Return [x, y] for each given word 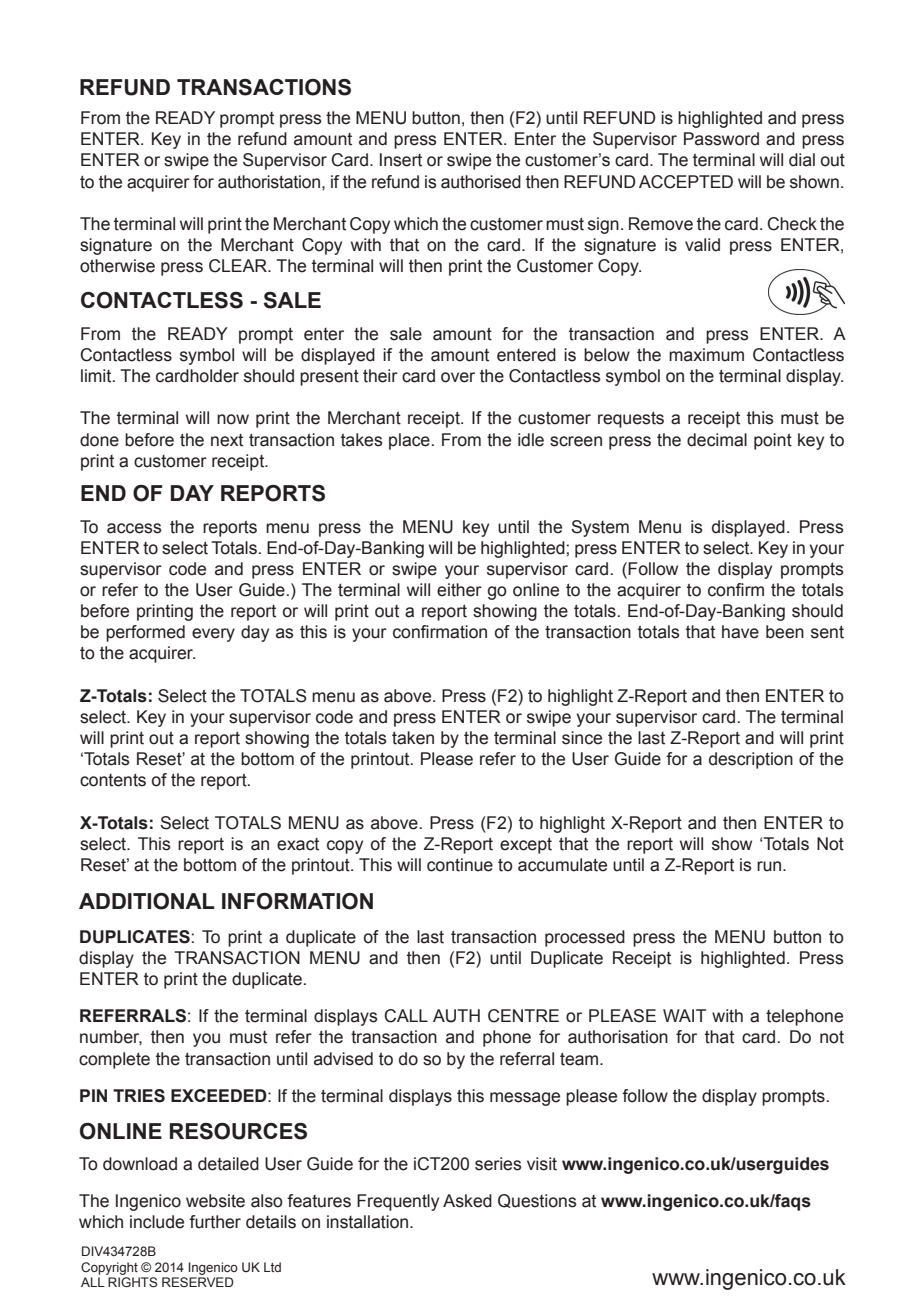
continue [460, 865]
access [134, 528]
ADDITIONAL [147, 901]
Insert [401, 160]
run [770, 866]
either [459, 590]
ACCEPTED [686, 182]
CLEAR [239, 266]
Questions [537, 1201]
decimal [717, 440]
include [157, 1222]
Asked [467, 1201]
